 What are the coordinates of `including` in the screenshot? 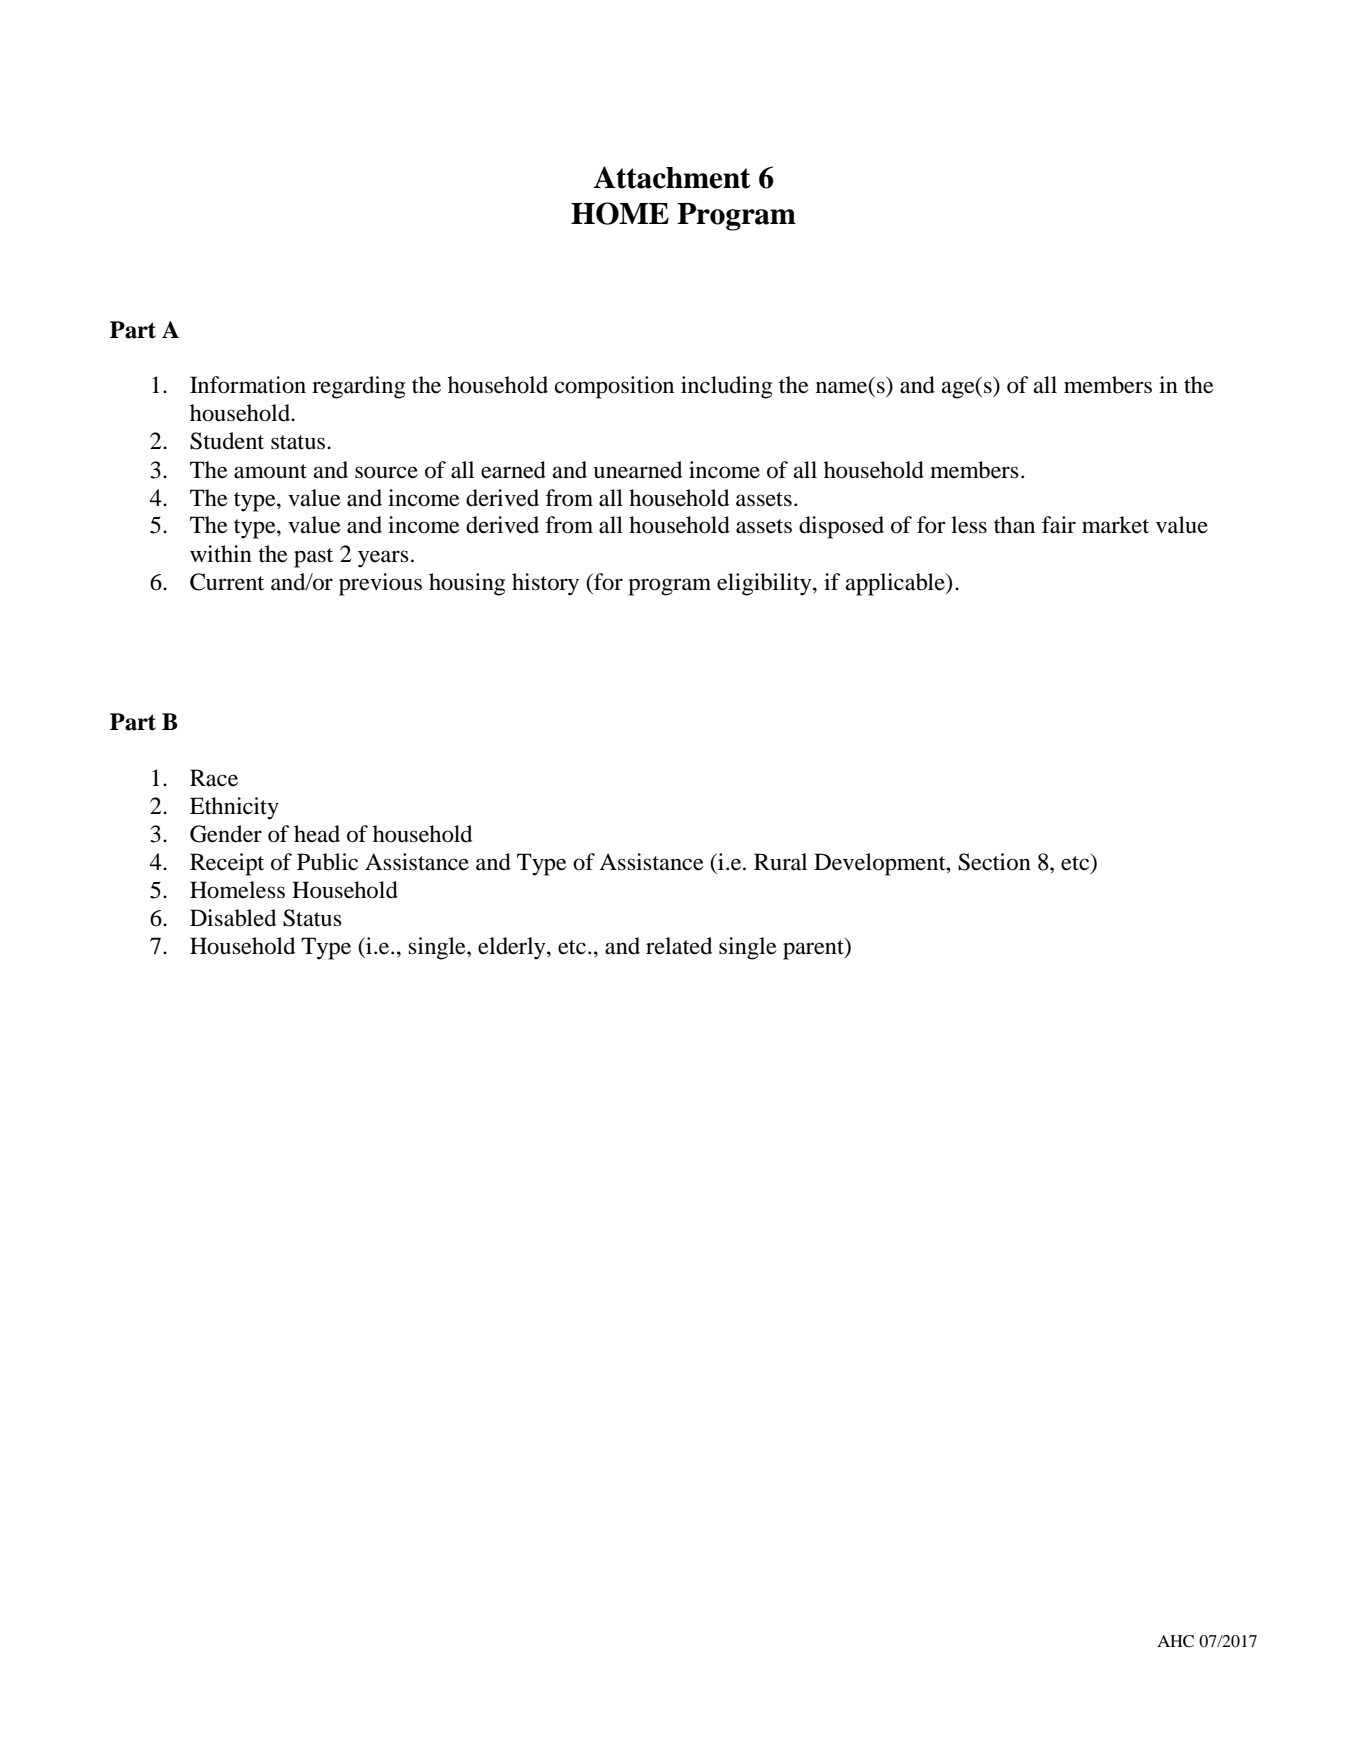 It's located at (726, 387).
